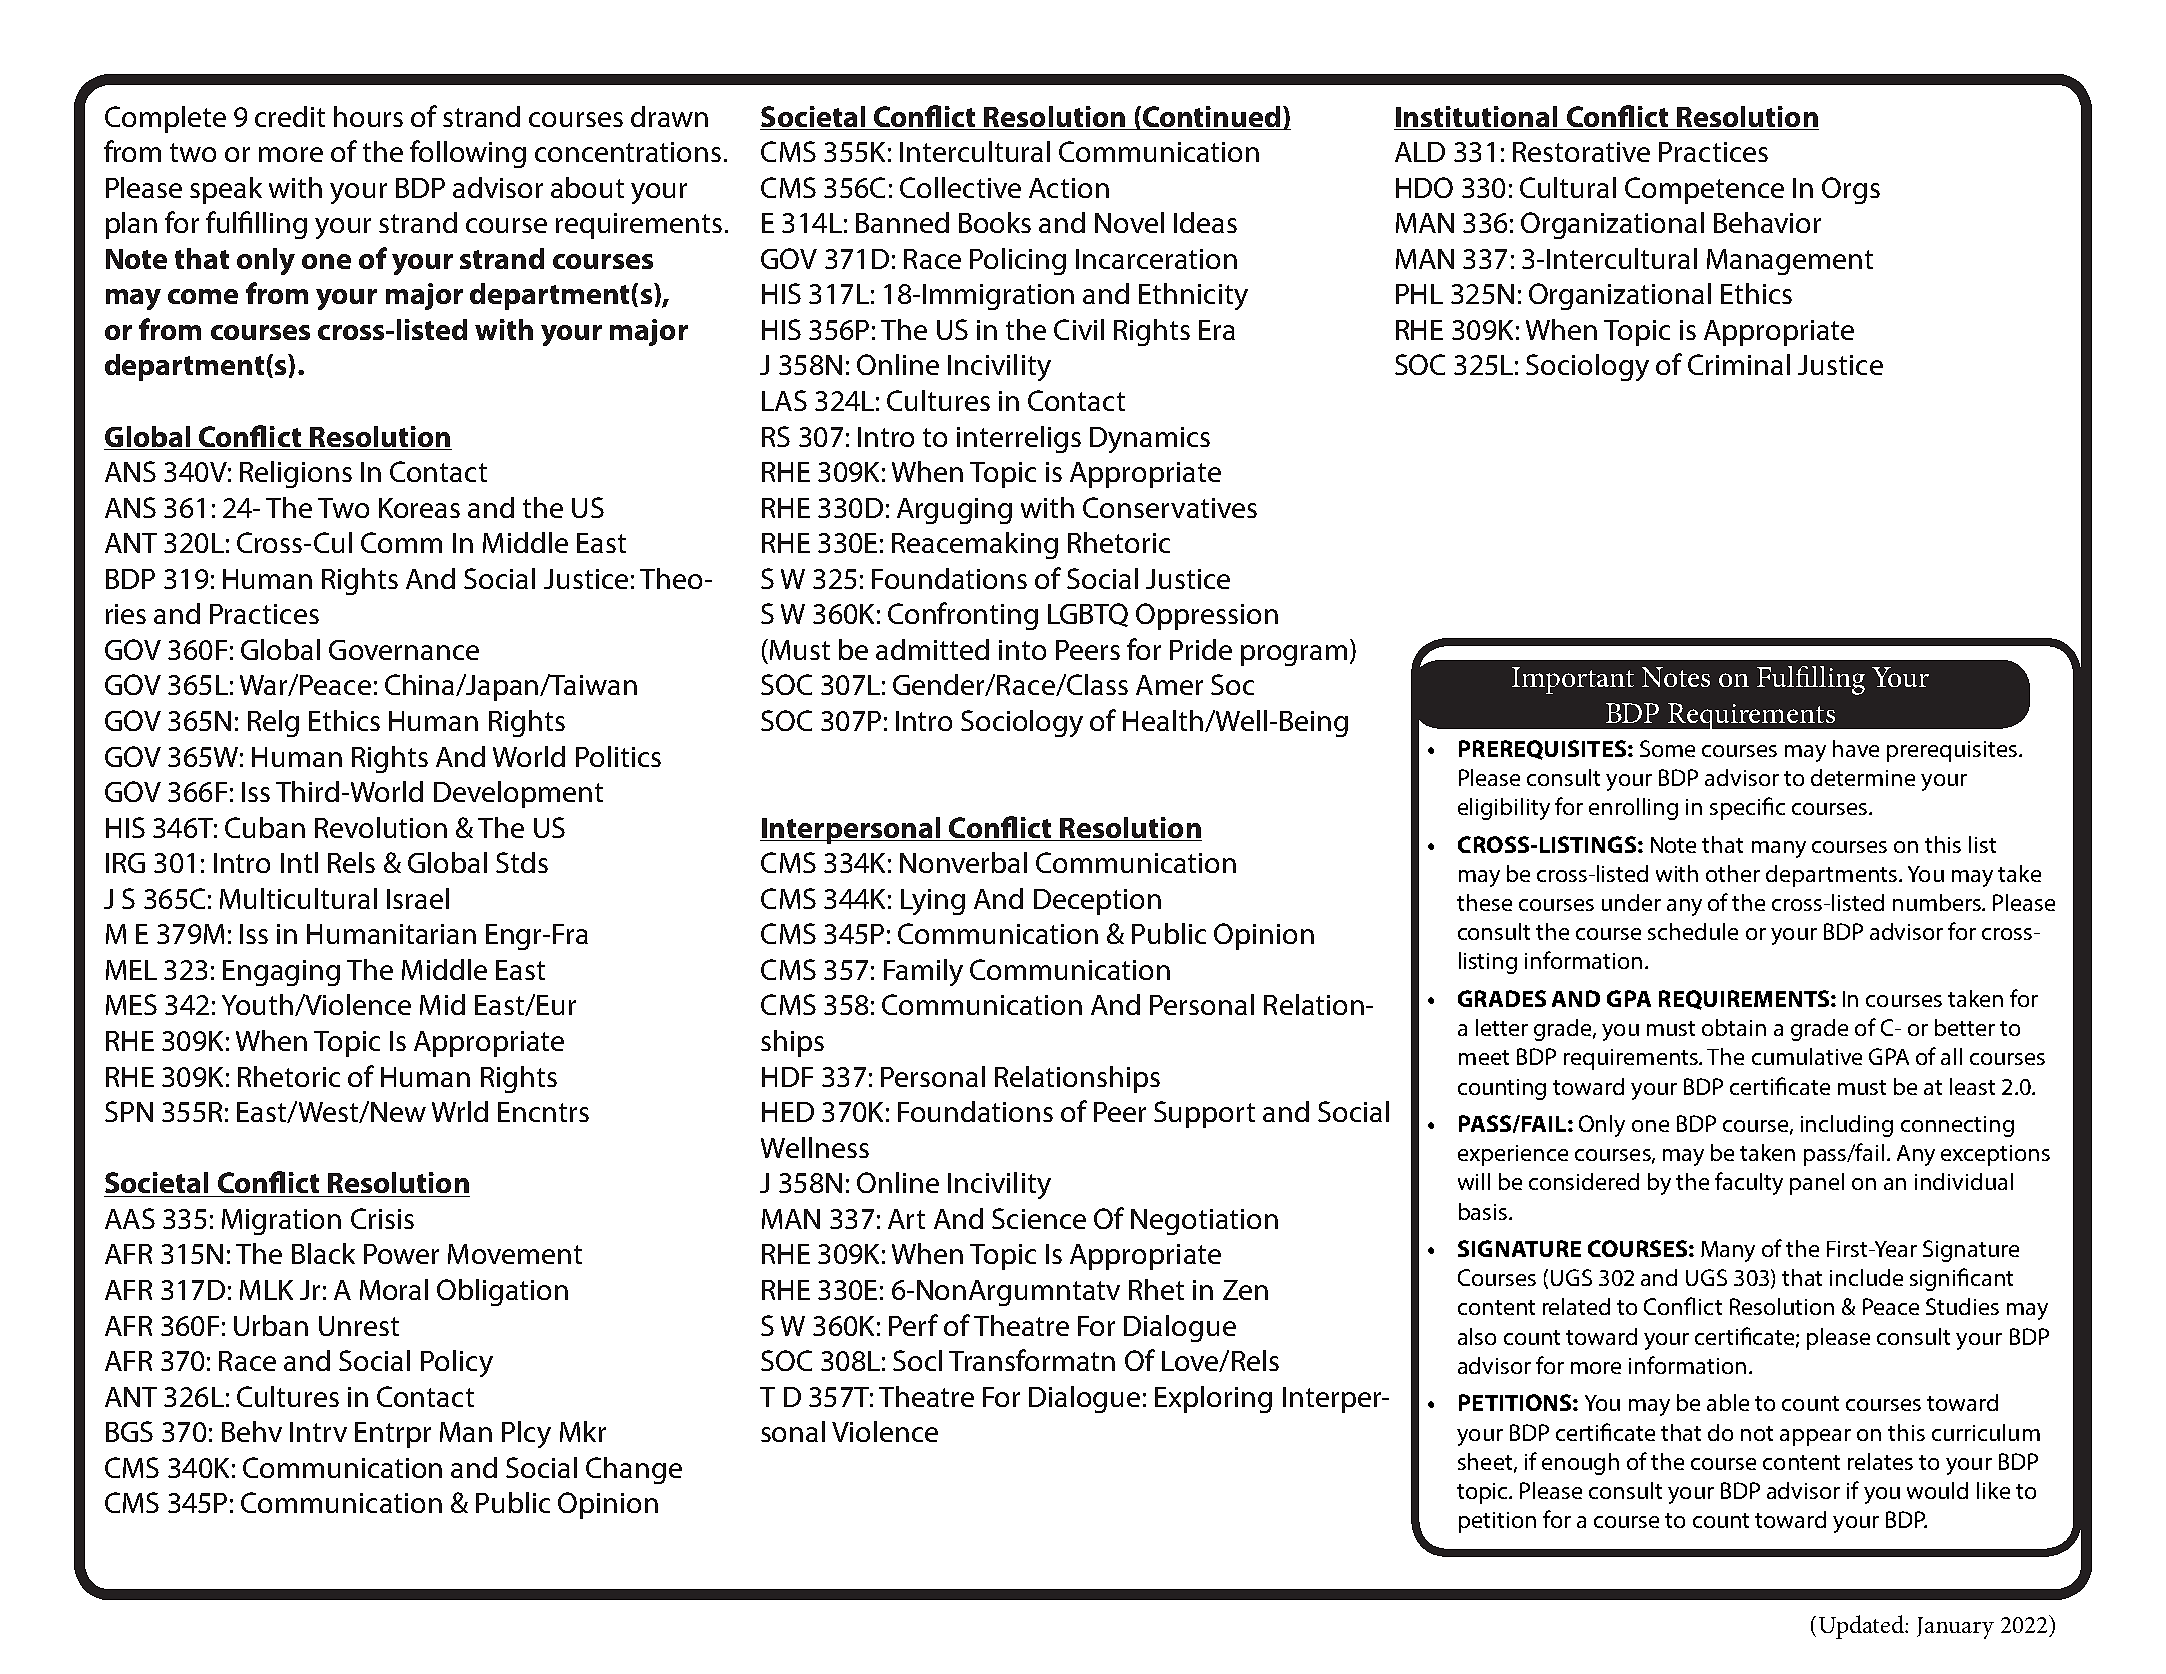 The image size is (2166, 1674). What do you see at coordinates (1022, 650) in the document?
I see `into` at bounding box center [1022, 650].
